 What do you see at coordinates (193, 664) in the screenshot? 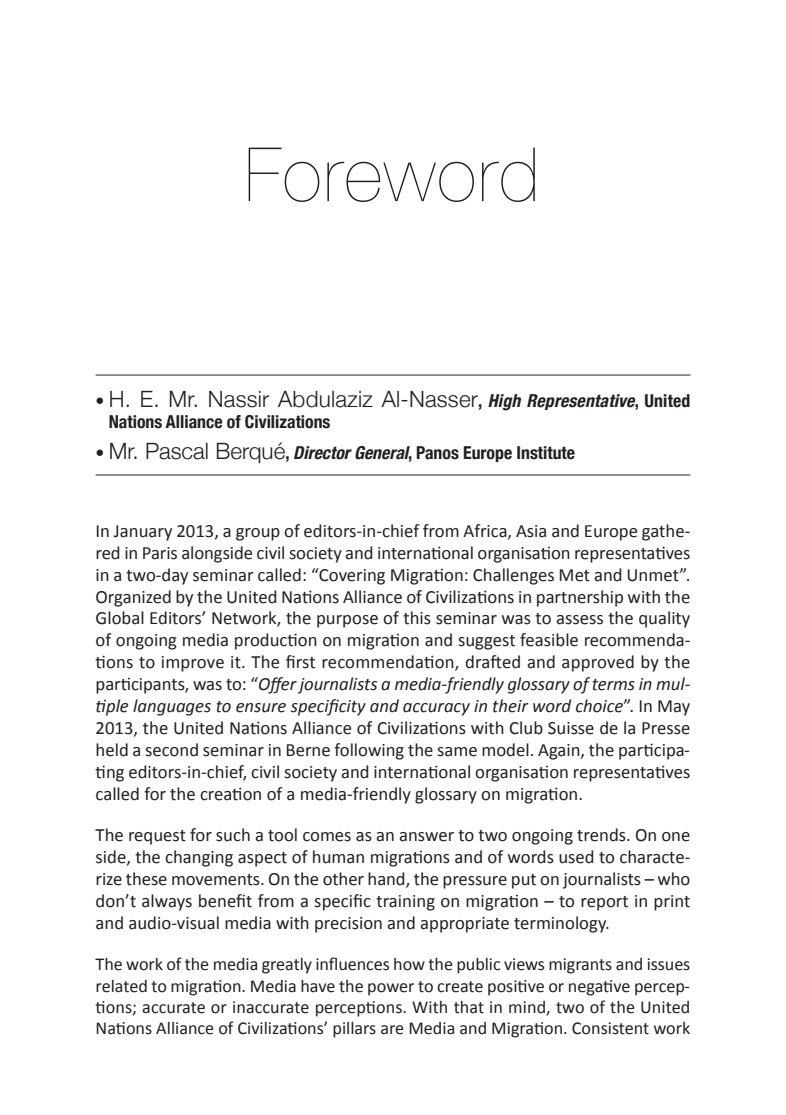
I see `improve` at bounding box center [193, 664].
